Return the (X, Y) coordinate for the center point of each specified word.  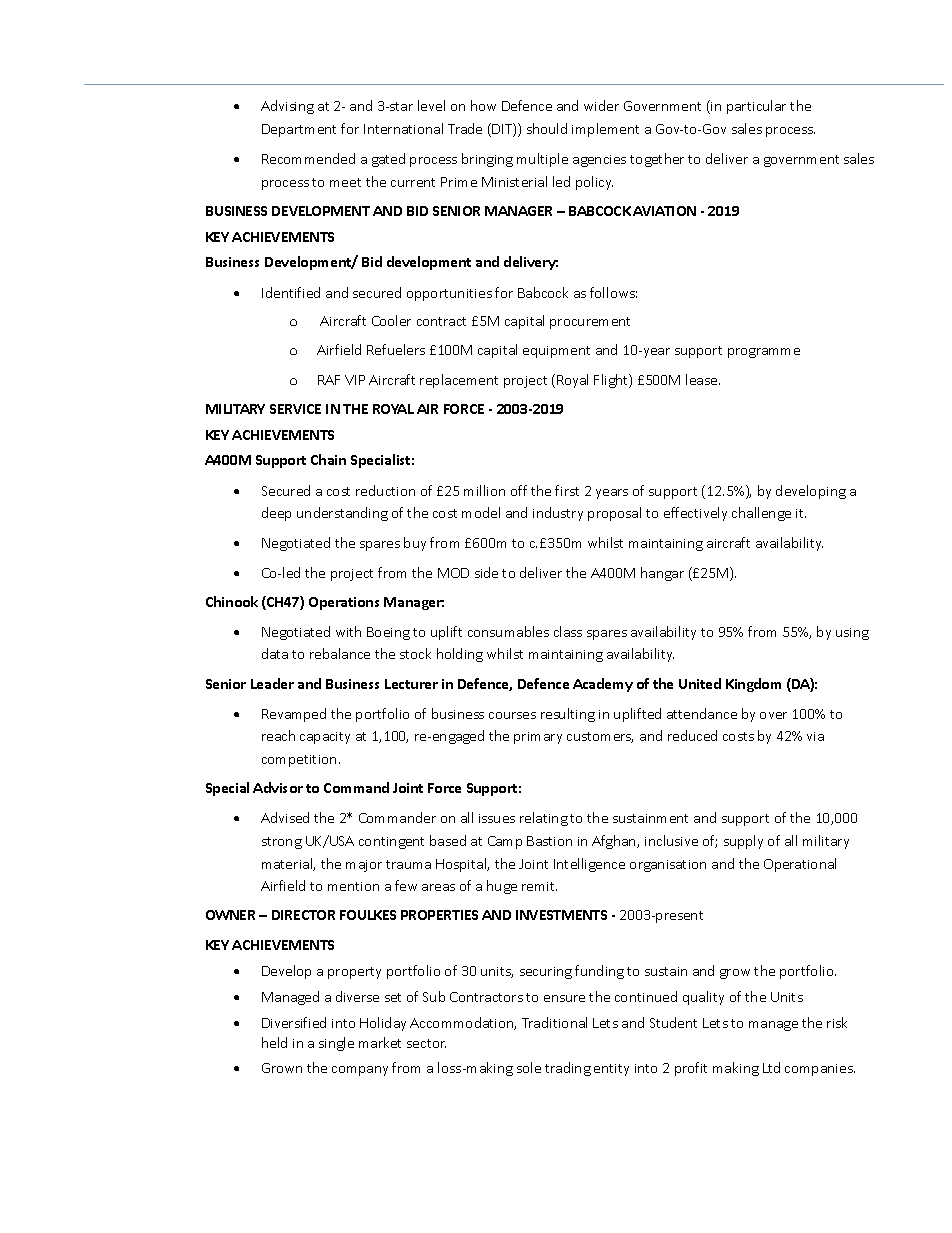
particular (756, 107)
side (486, 572)
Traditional (554, 1022)
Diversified (294, 1022)
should (547, 128)
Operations (344, 603)
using (852, 634)
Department (299, 130)
